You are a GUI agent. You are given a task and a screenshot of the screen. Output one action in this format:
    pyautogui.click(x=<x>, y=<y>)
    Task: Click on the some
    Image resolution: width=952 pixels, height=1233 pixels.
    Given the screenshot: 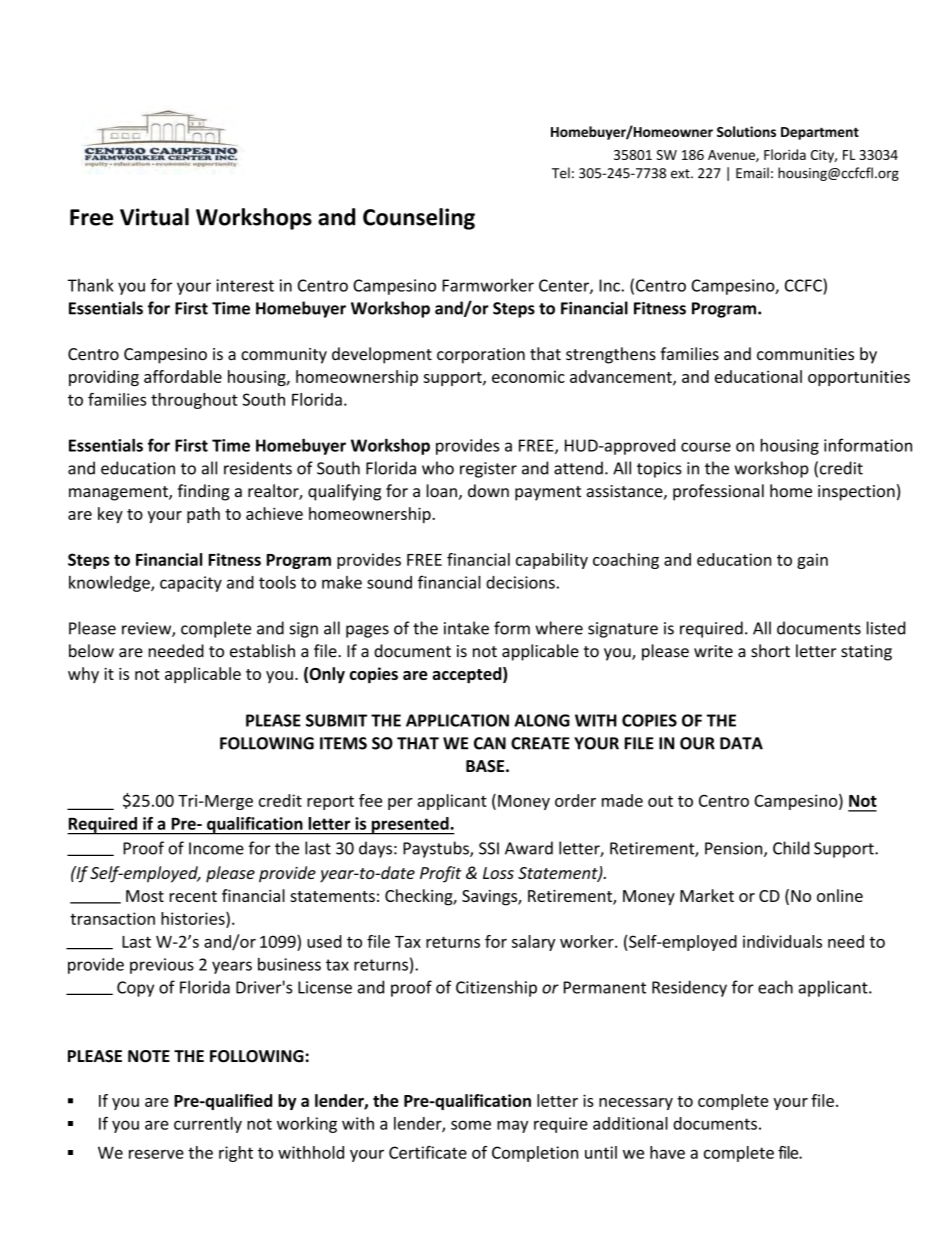 What is the action you would take?
    pyautogui.click(x=471, y=1125)
